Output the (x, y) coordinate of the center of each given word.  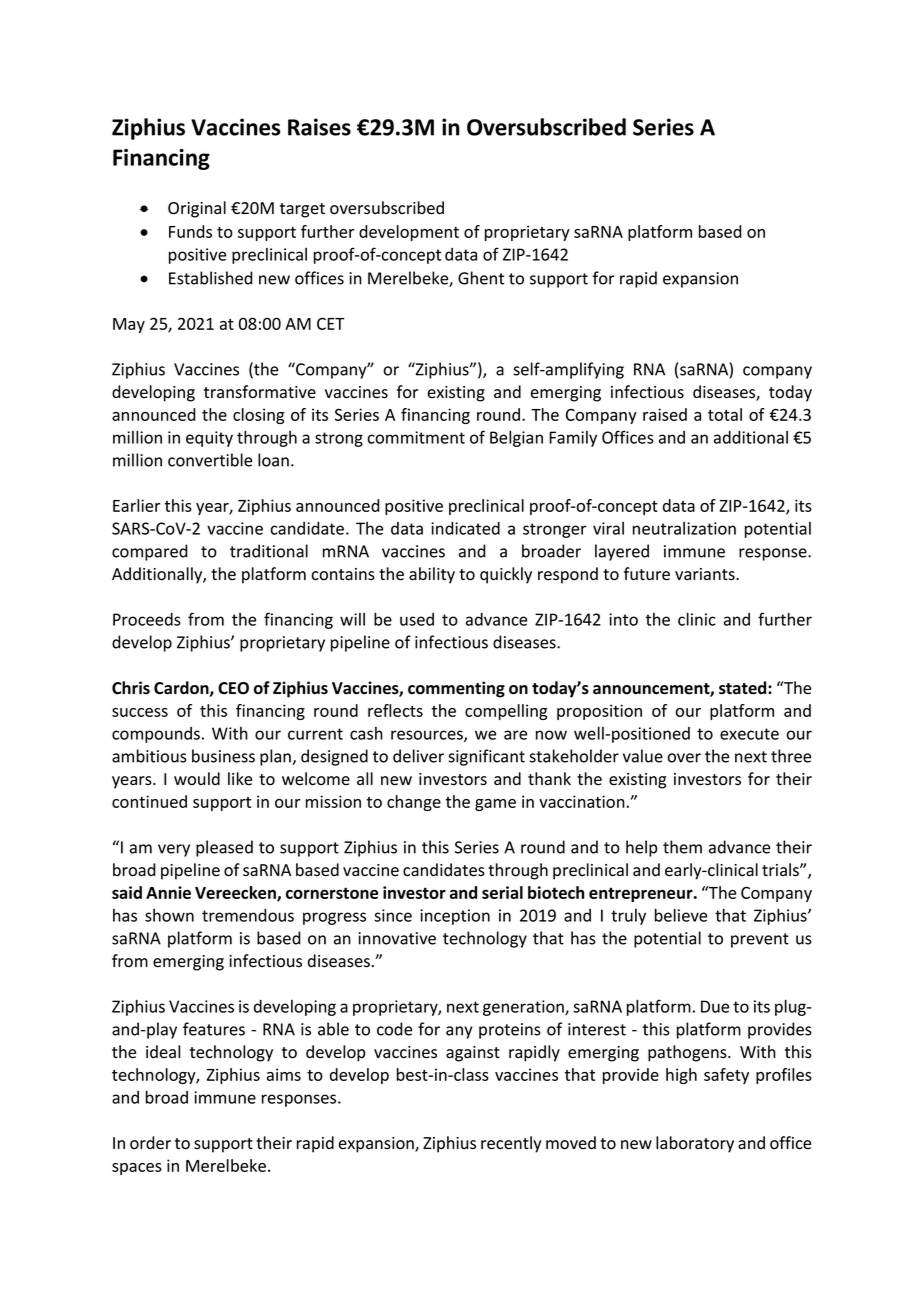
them (682, 847)
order (150, 1143)
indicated (465, 528)
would (197, 779)
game (495, 805)
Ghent (481, 278)
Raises (319, 127)
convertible (210, 460)
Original (197, 209)
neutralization (684, 528)
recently (511, 1144)
